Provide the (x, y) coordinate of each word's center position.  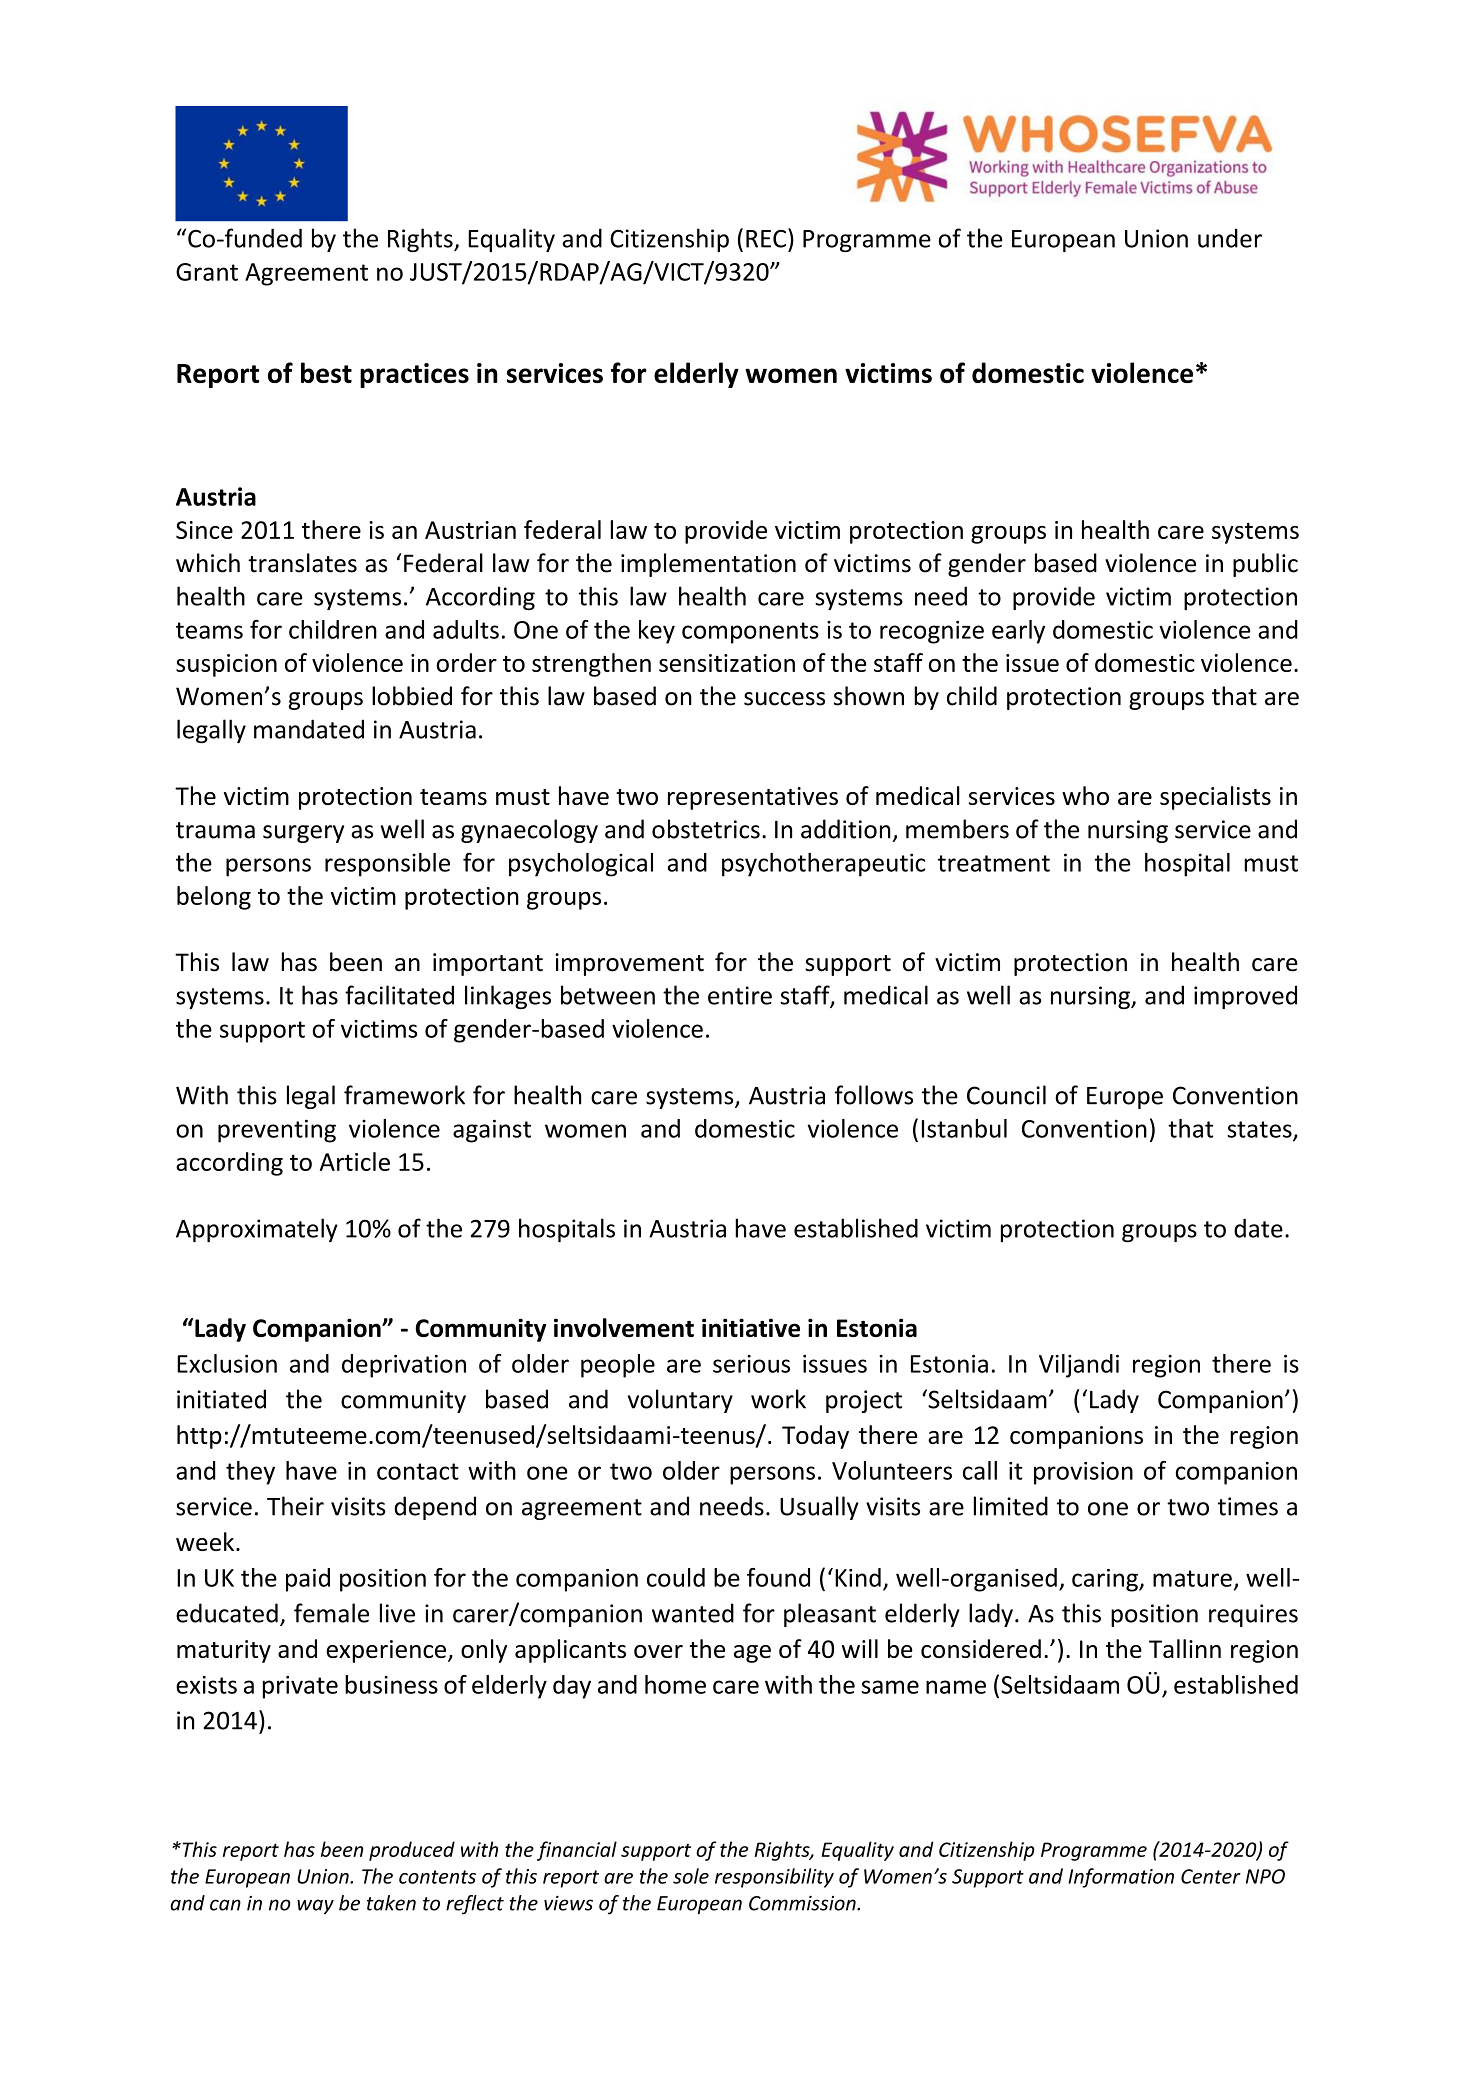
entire (740, 995)
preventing (277, 1131)
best (326, 372)
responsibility (774, 1878)
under (1230, 238)
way (315, 1907)
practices (414, 375)
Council (1006, 1095)
